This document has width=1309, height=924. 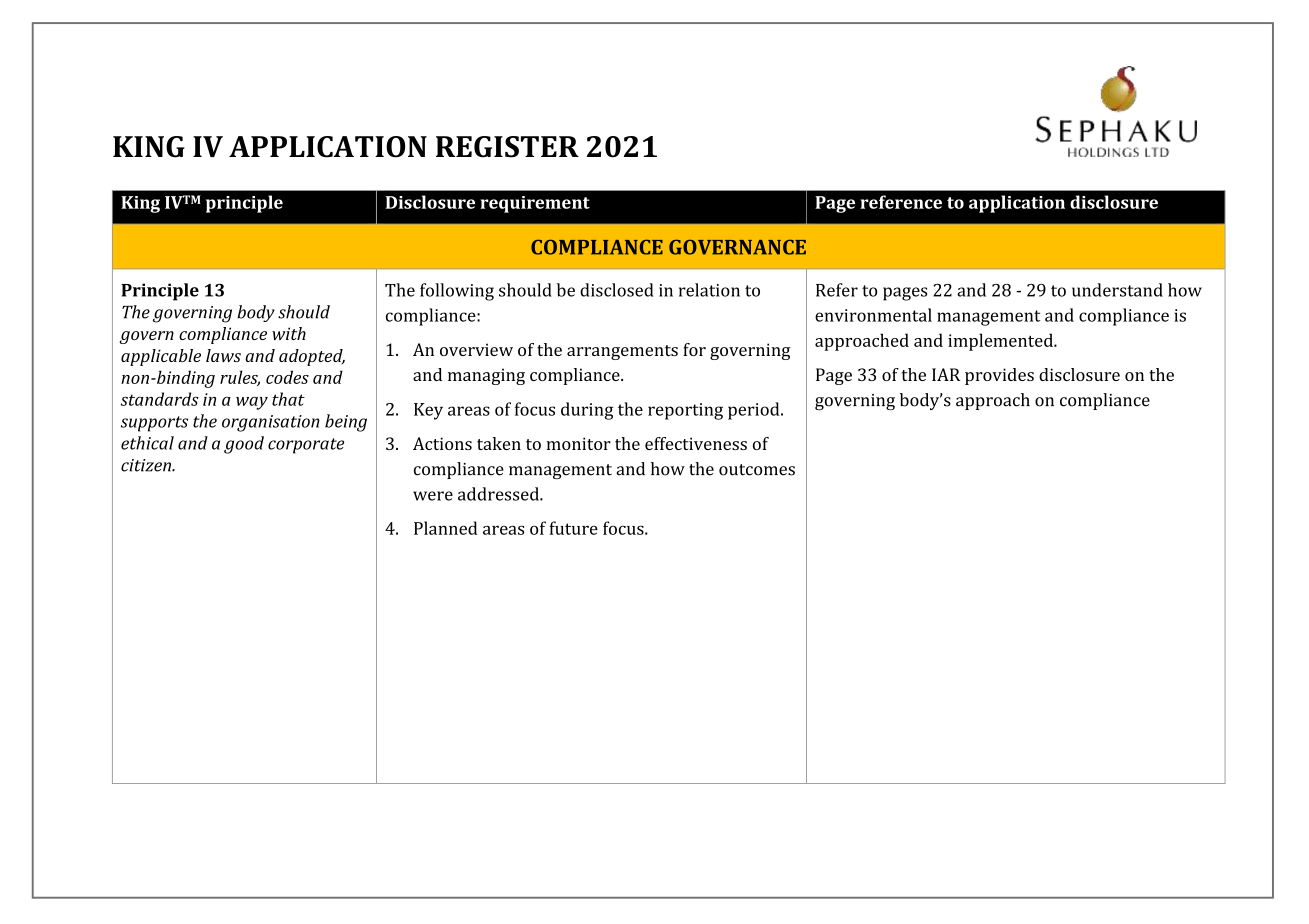 What do you see at coordinates (1117, 290) in the document?
I see `understand` at bounding box center [1117, 290].
